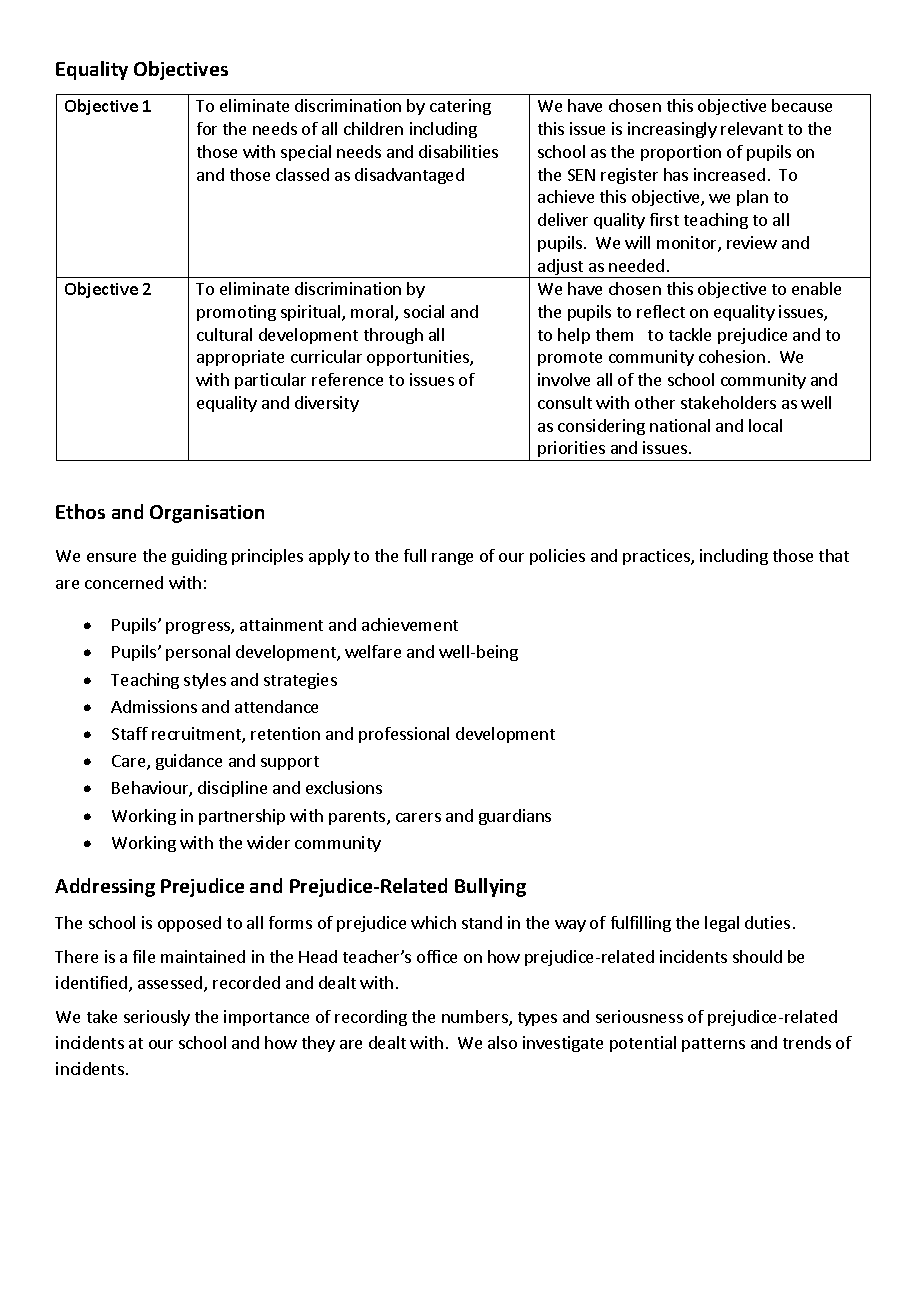  Describe the element at coordinates (452, 559) in the document. I see `range` at that location.
